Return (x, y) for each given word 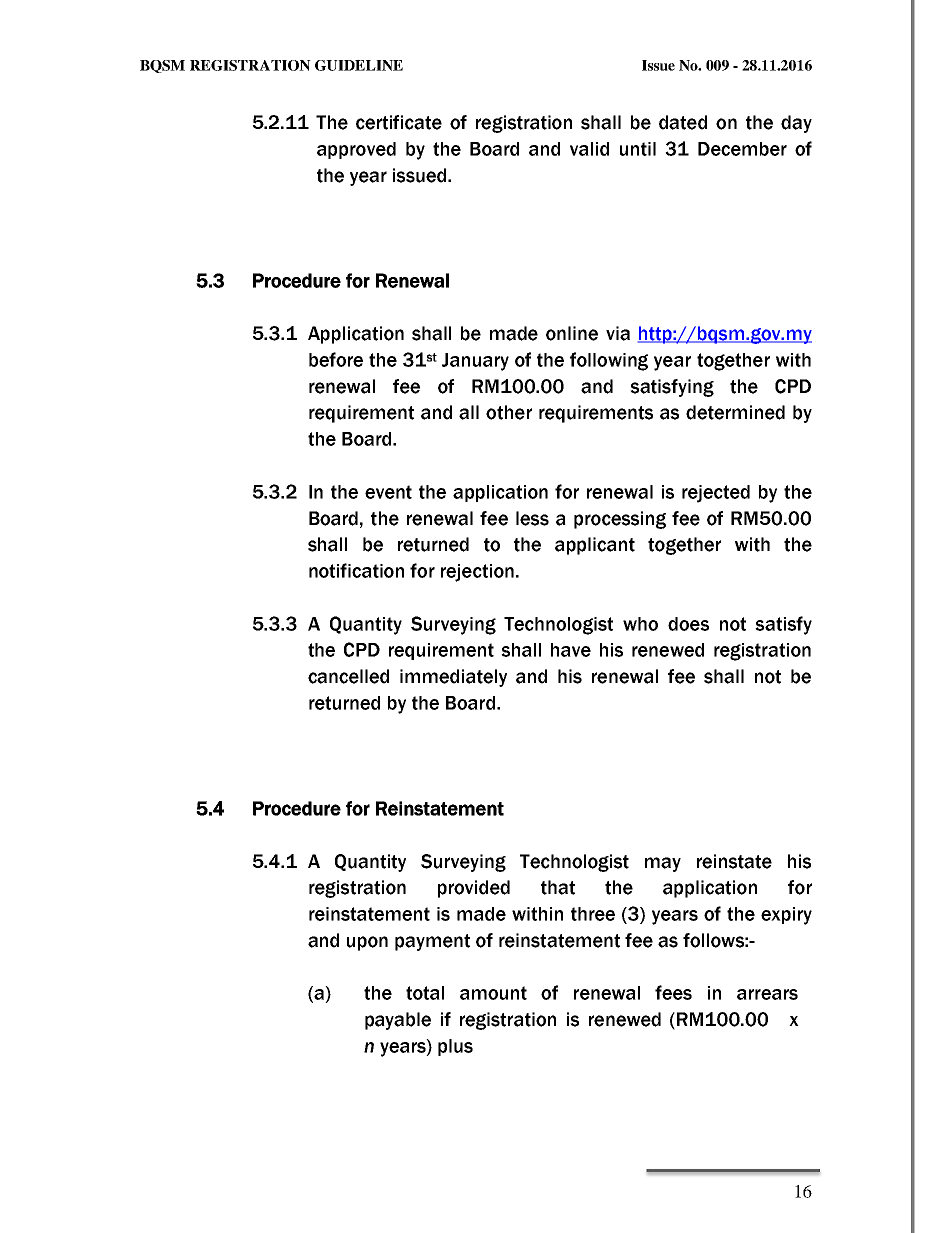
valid (589, 149)
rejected (716, 494)
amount (493, 993)
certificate (399, 122)
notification (356, 570)
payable (398, 1021)
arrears (767, 994)
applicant (595, 546)
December (742, 149)
